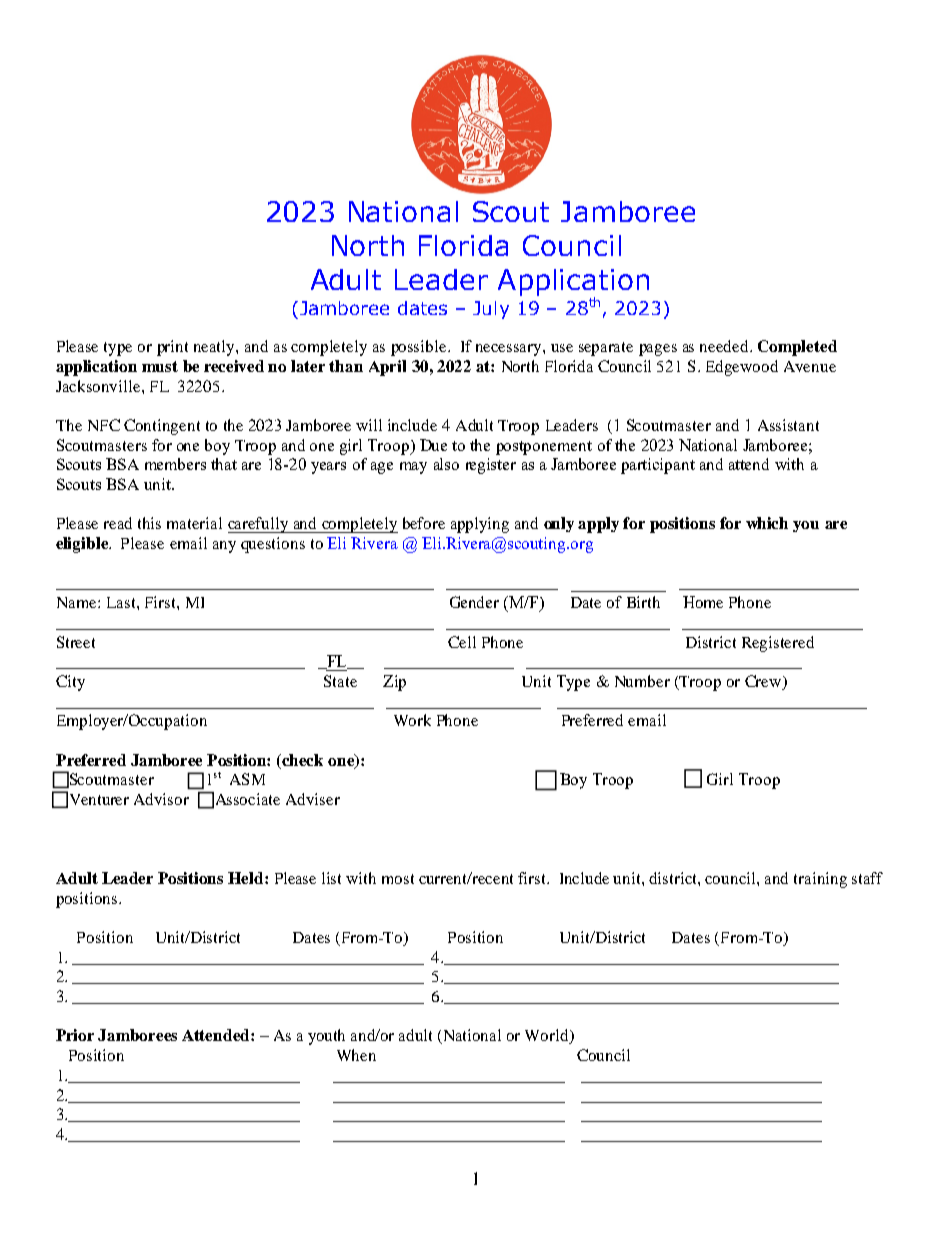  I want to click on training, so click(820, 880).
